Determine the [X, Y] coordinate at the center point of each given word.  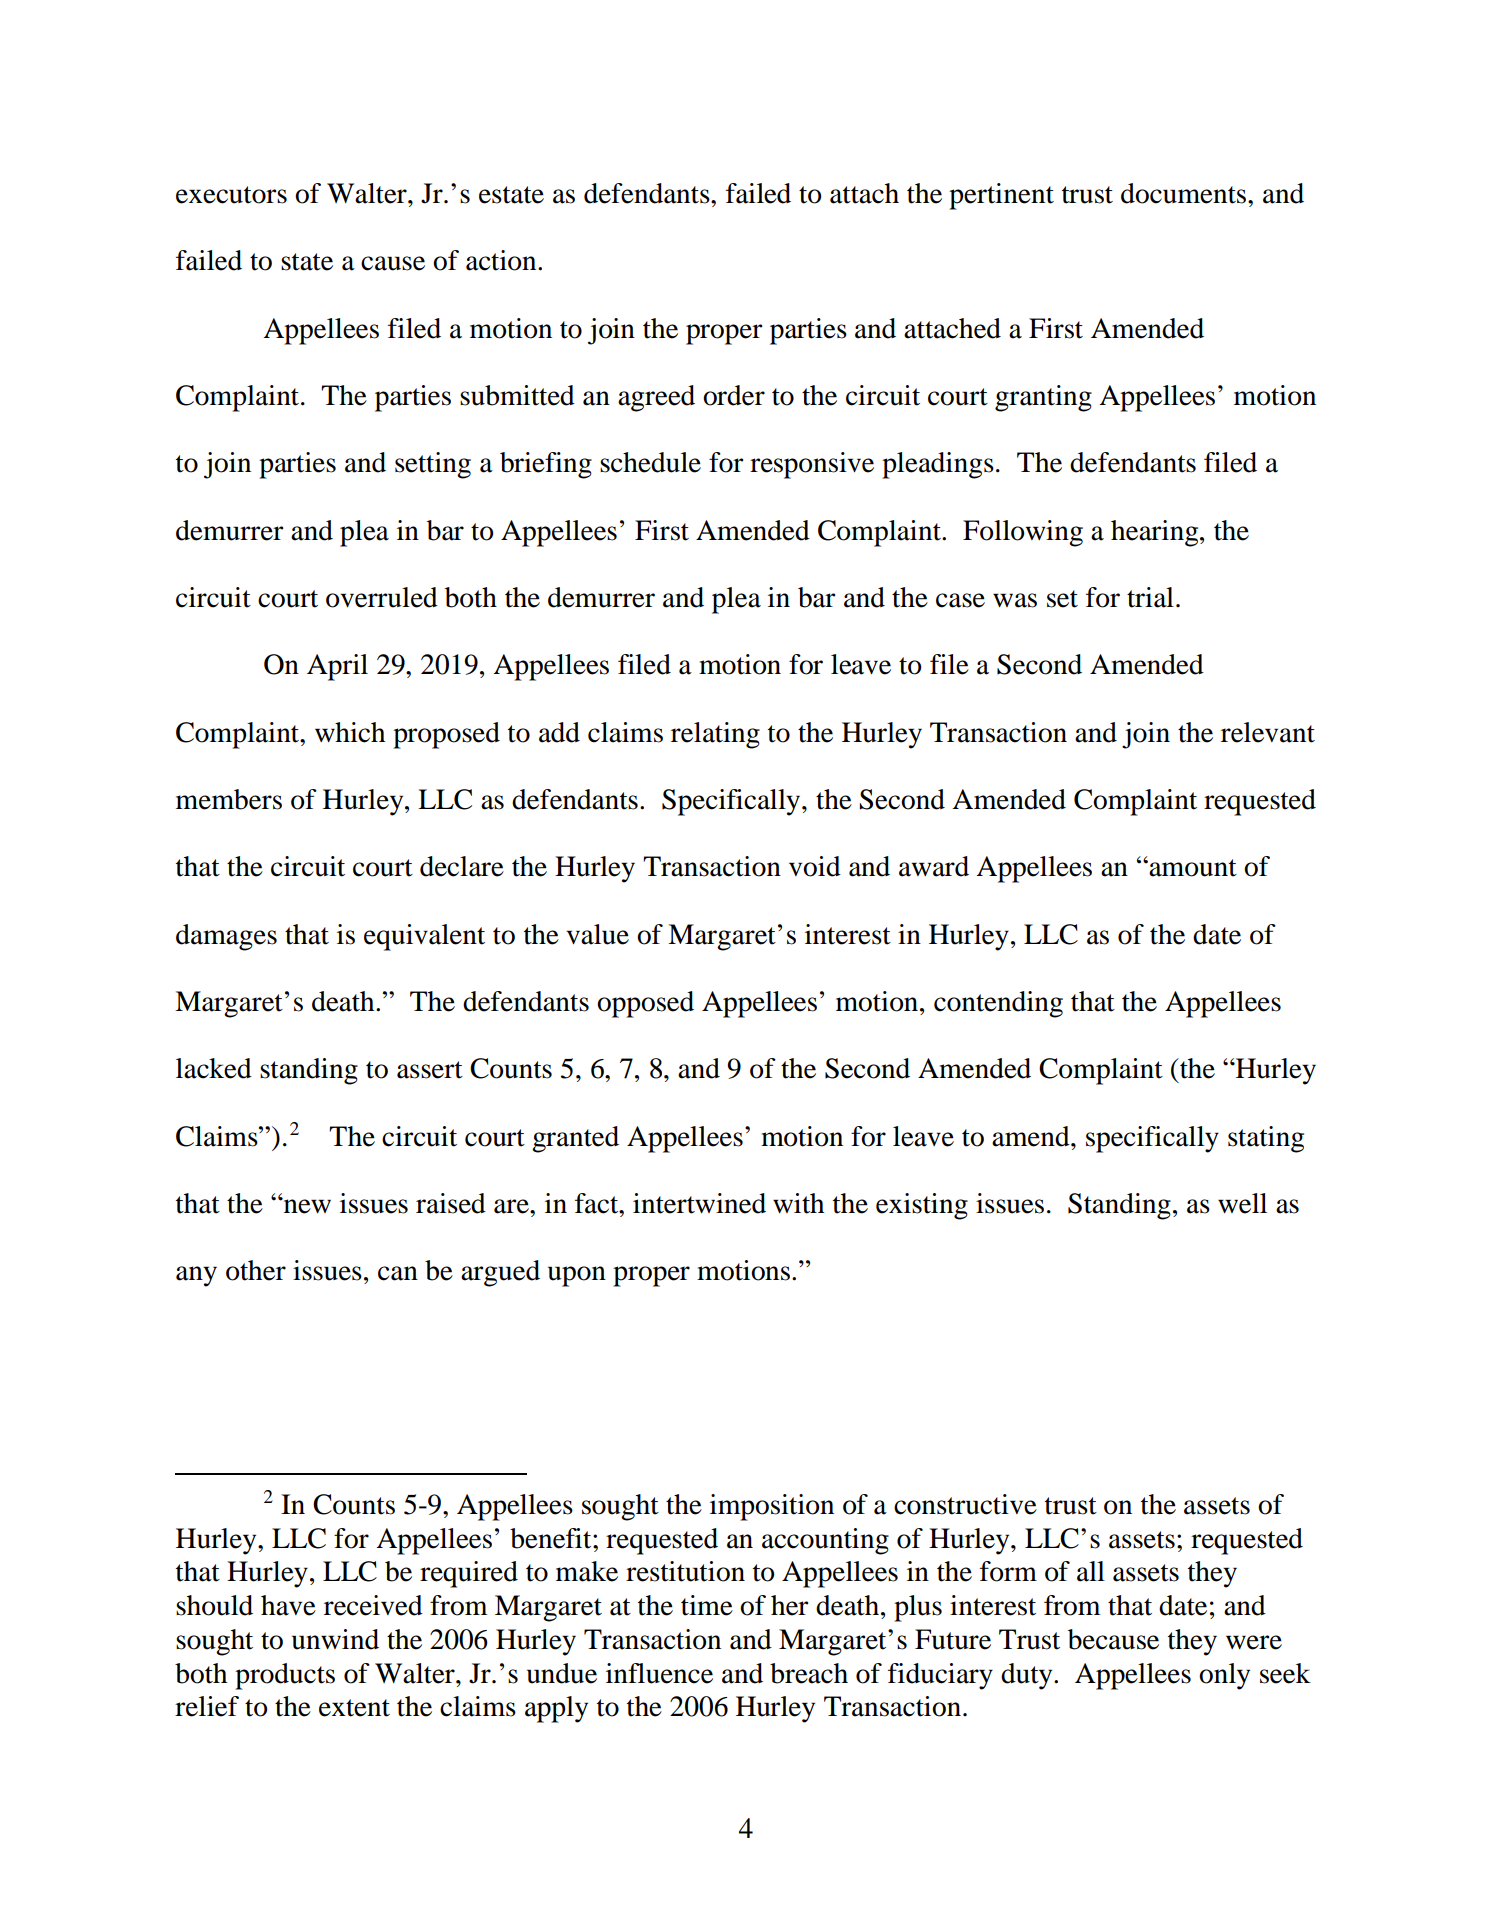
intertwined [699, 1203]
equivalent [424, 937]
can [398, 1273]
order [734, 395]
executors [231, 195]
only [1224, 1676]
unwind [335, 1639]
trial [1150, 597]
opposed [645, 1004]
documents [1185, 193]
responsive [812, 465]
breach [809, 1673]
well [1242, 1203]
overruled [382, 597]
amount [1192, 868]
